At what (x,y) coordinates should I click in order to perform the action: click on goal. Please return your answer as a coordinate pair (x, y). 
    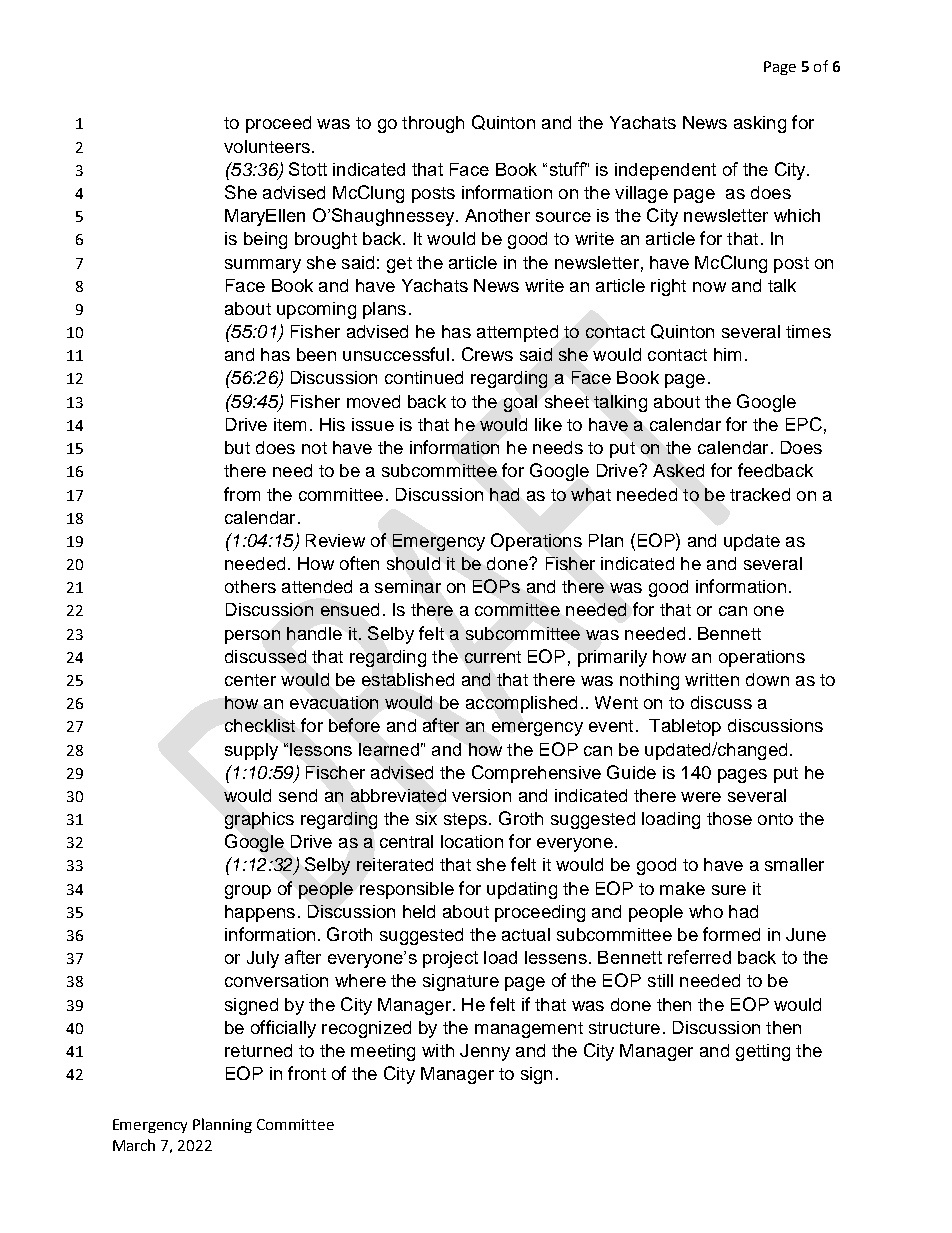
    Looking at the image, I should click on (520, 403).
